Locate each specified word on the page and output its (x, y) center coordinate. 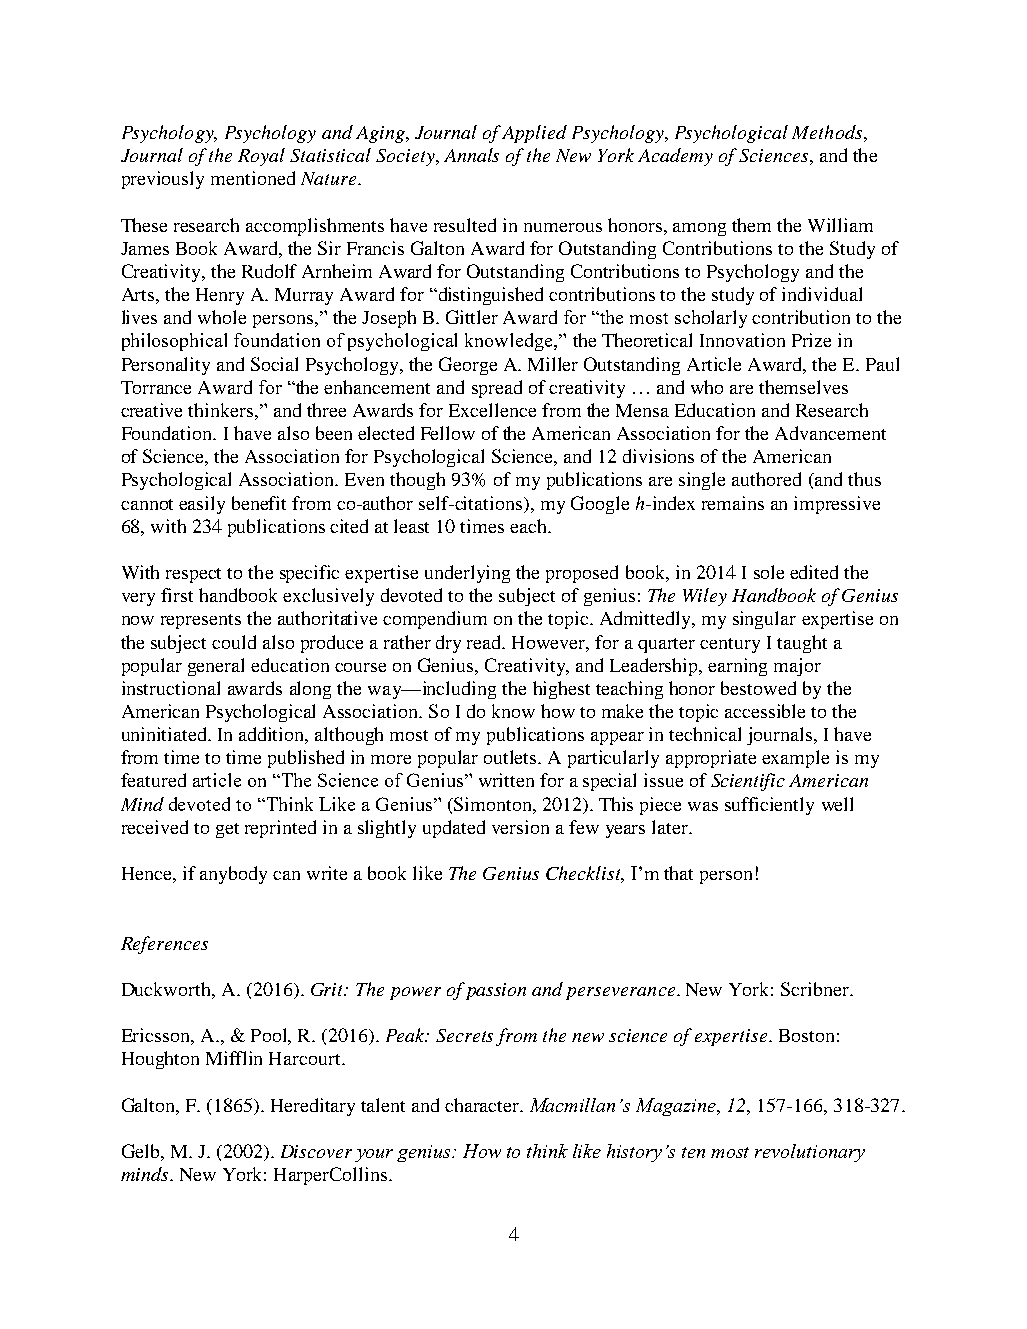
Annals (471, 155)
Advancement (830, 433)
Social (274, 364)
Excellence (492, 410)
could (234, 642)
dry (448, 644)
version (520, 827)
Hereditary (313, 1107)
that (678, 873)
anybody (233, 875)
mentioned (253, 178)
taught (802, 644)
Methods (827, 132)
